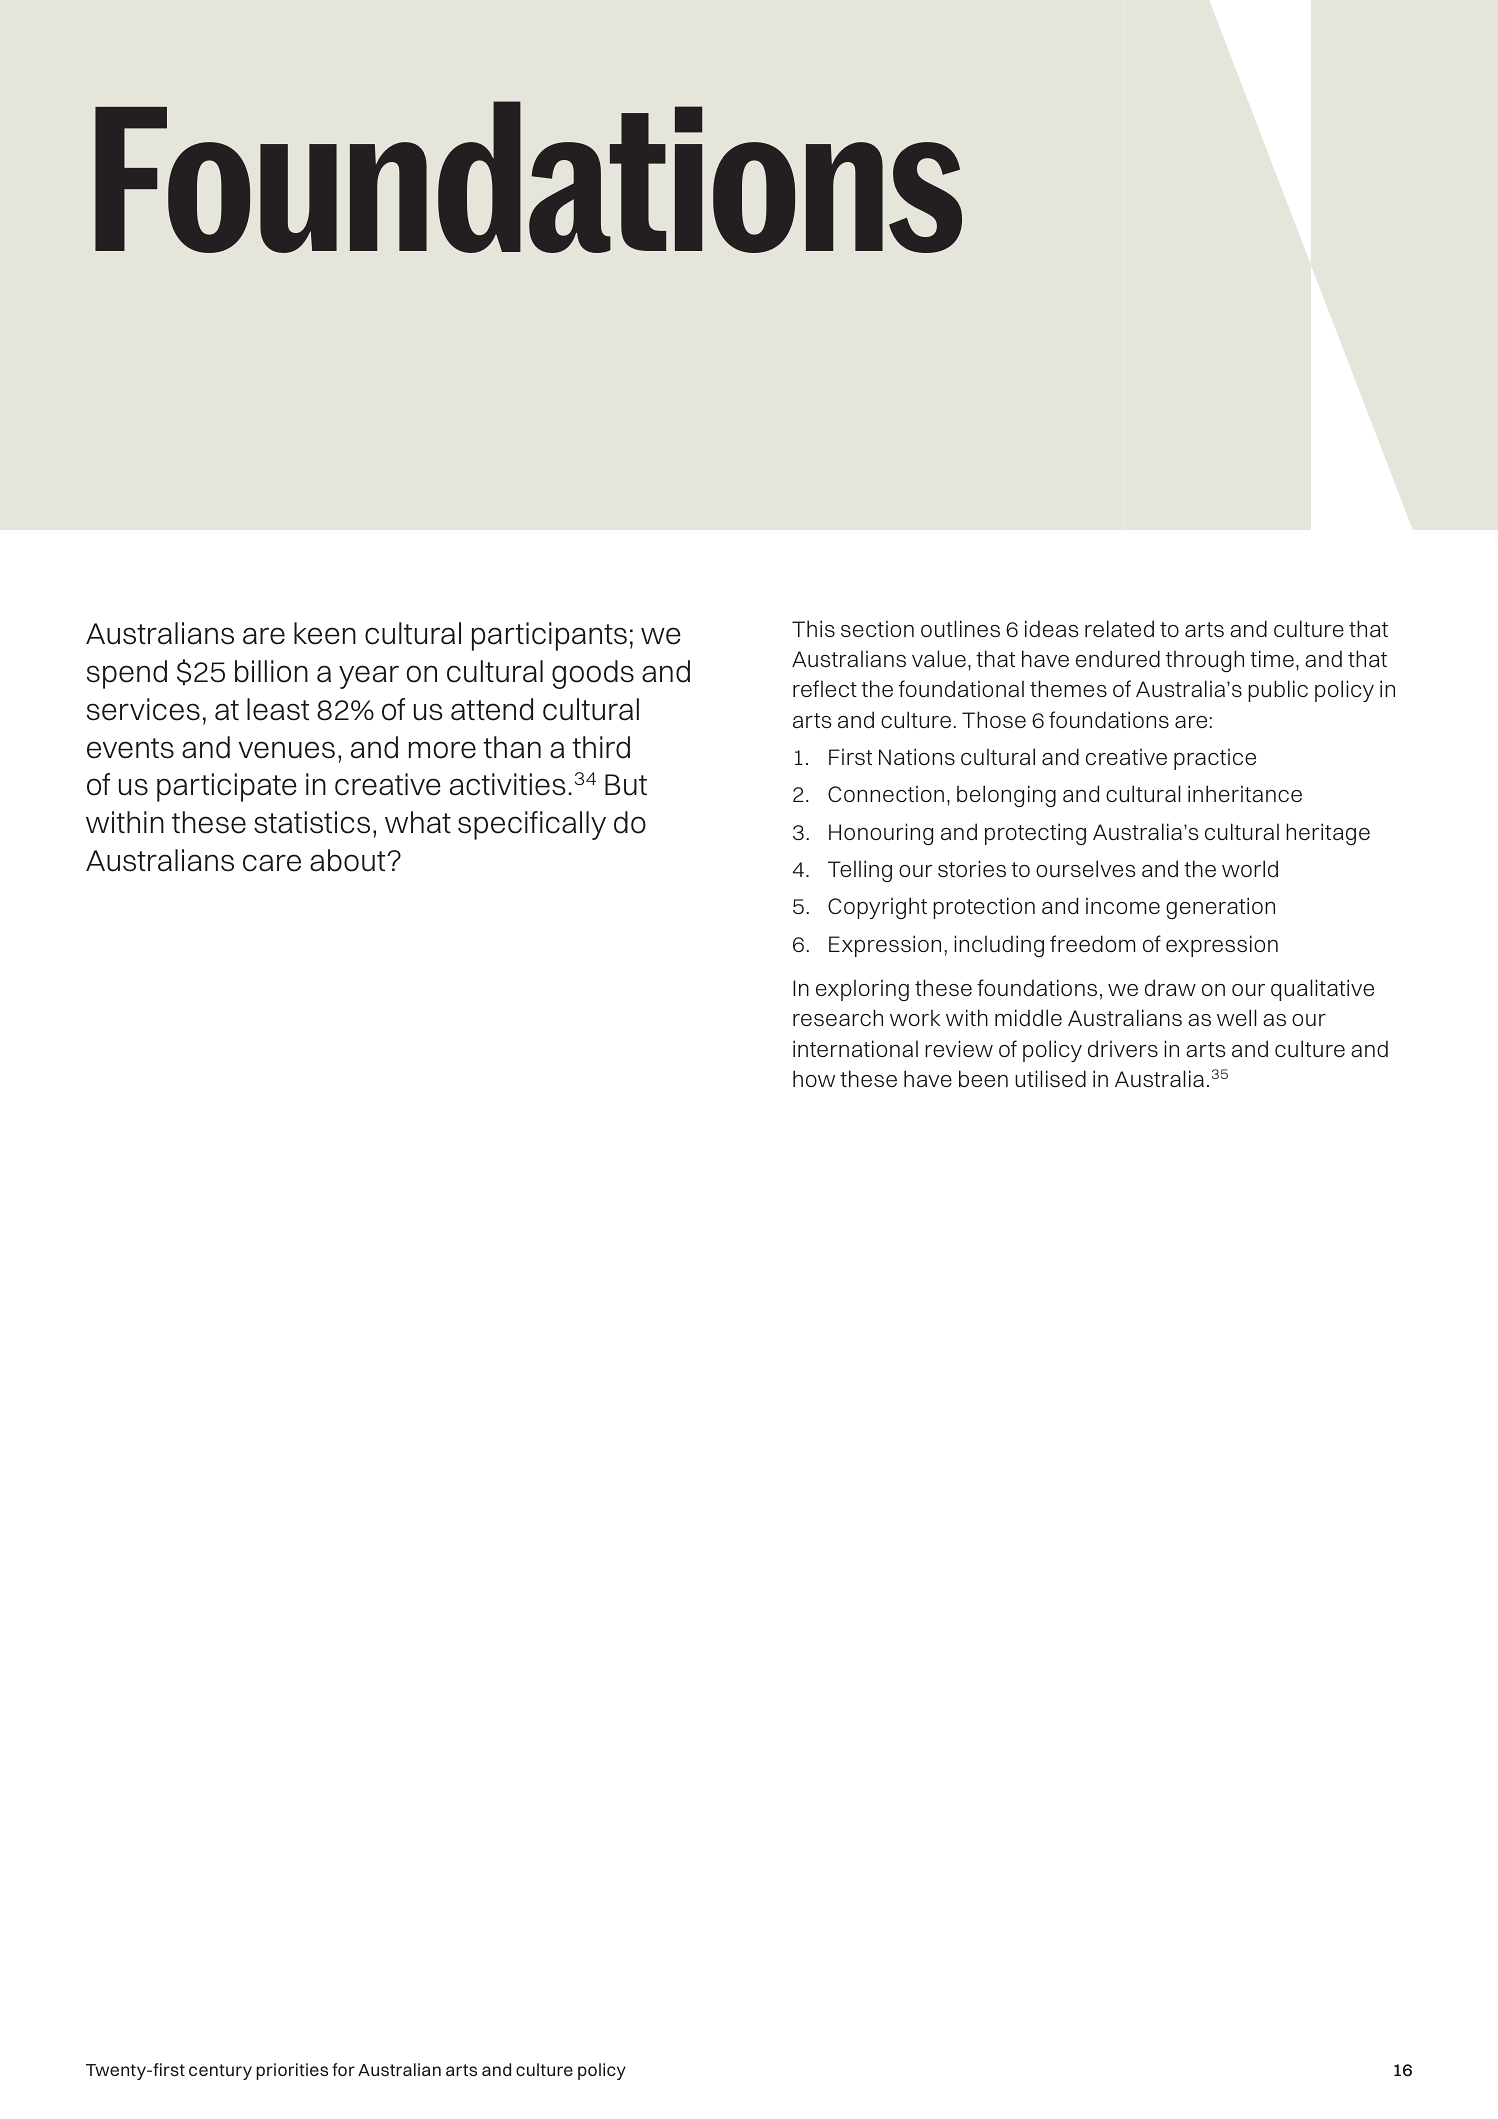  I want to click on priorities, so click(292, 2071).
